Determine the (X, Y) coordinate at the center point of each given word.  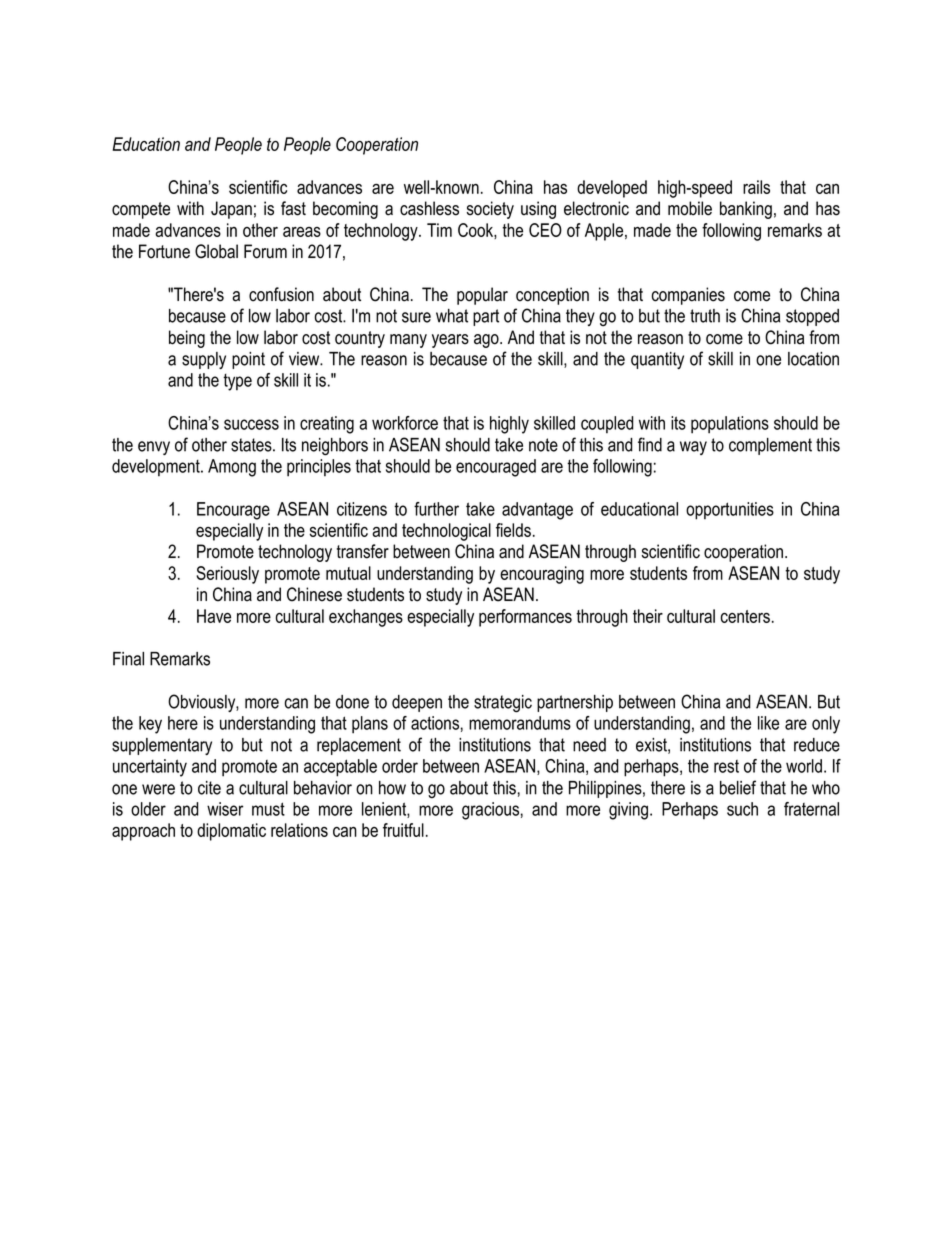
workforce (405, 423)
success (251, 424)
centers (745, 616)
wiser (225, 809)
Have (214, 616)
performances (525, 618)
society (490, 210)
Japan (231, 210)
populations (730, 425)
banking (746, 210)
